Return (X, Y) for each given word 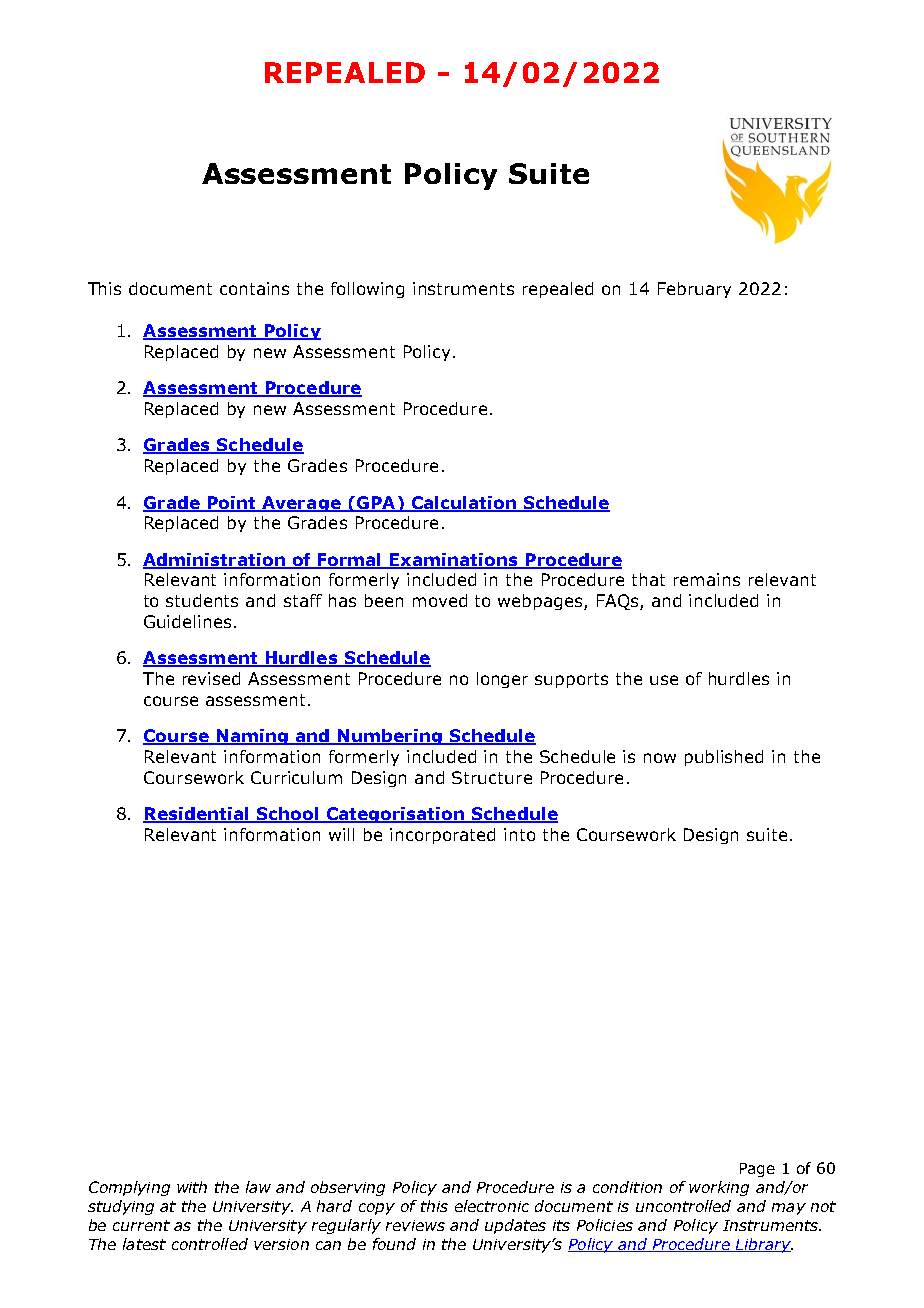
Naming (252, 737)
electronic (492, 1206)
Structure (492, 777)
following (367, 290)
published (724, 758)
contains (254, 288)
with (192, 1187)
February (694, 290)
